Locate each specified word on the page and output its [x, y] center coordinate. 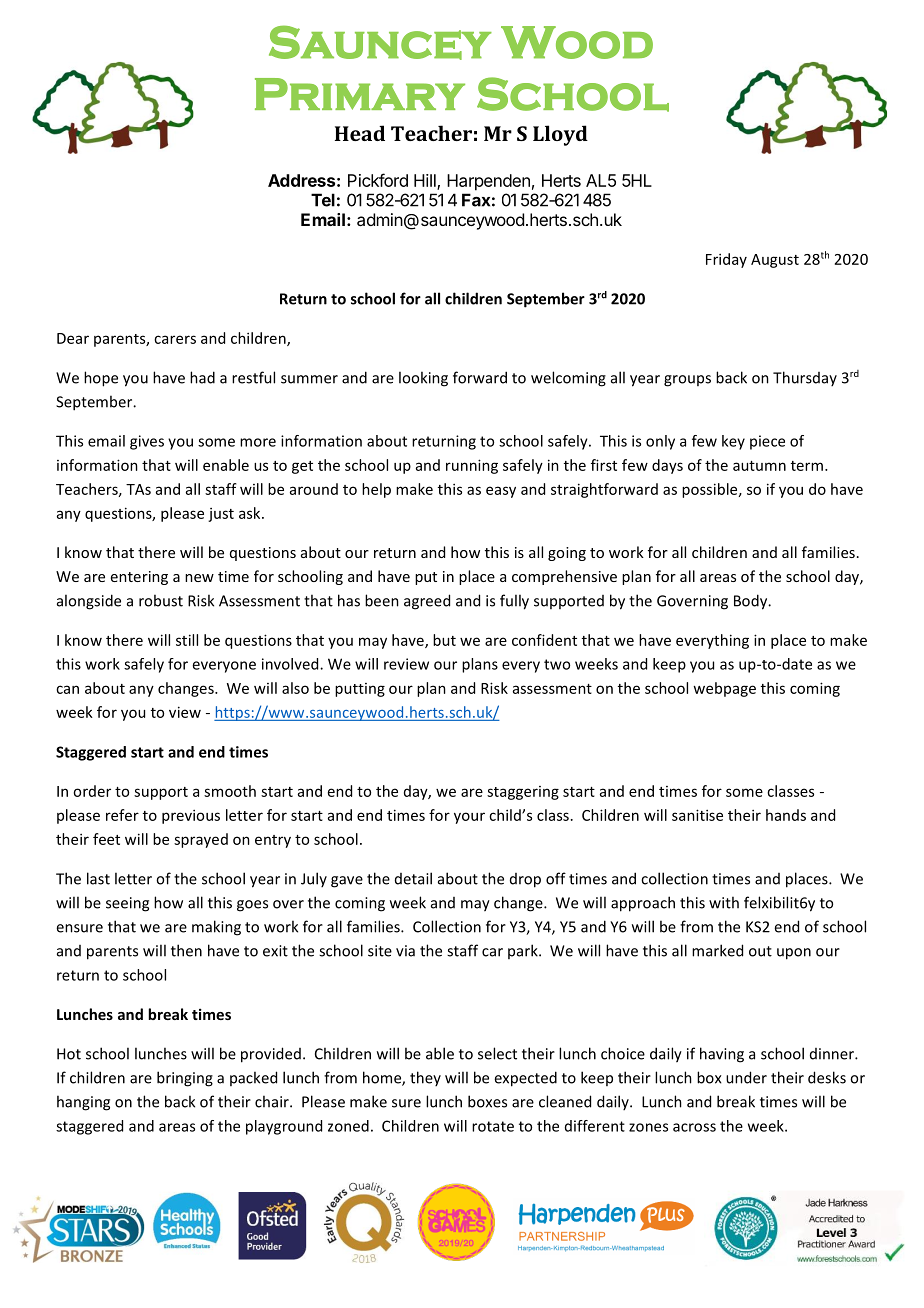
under [746, 1077]
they [425, 1078]
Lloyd [560, 135]
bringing [185, 1079]
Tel [323, 200]
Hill [426, 181]
